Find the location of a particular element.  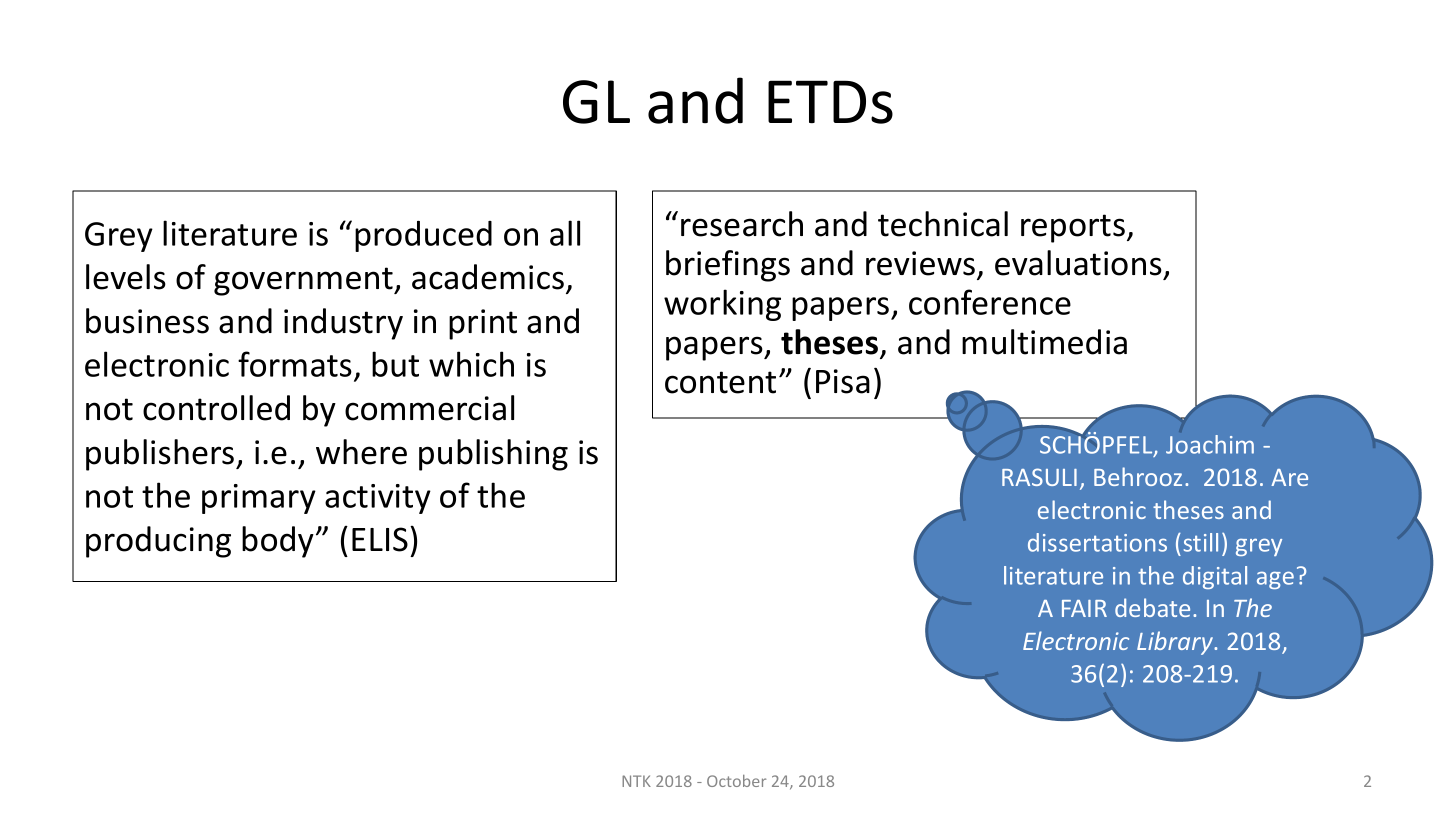

body is located at coordinates (278, 542).
